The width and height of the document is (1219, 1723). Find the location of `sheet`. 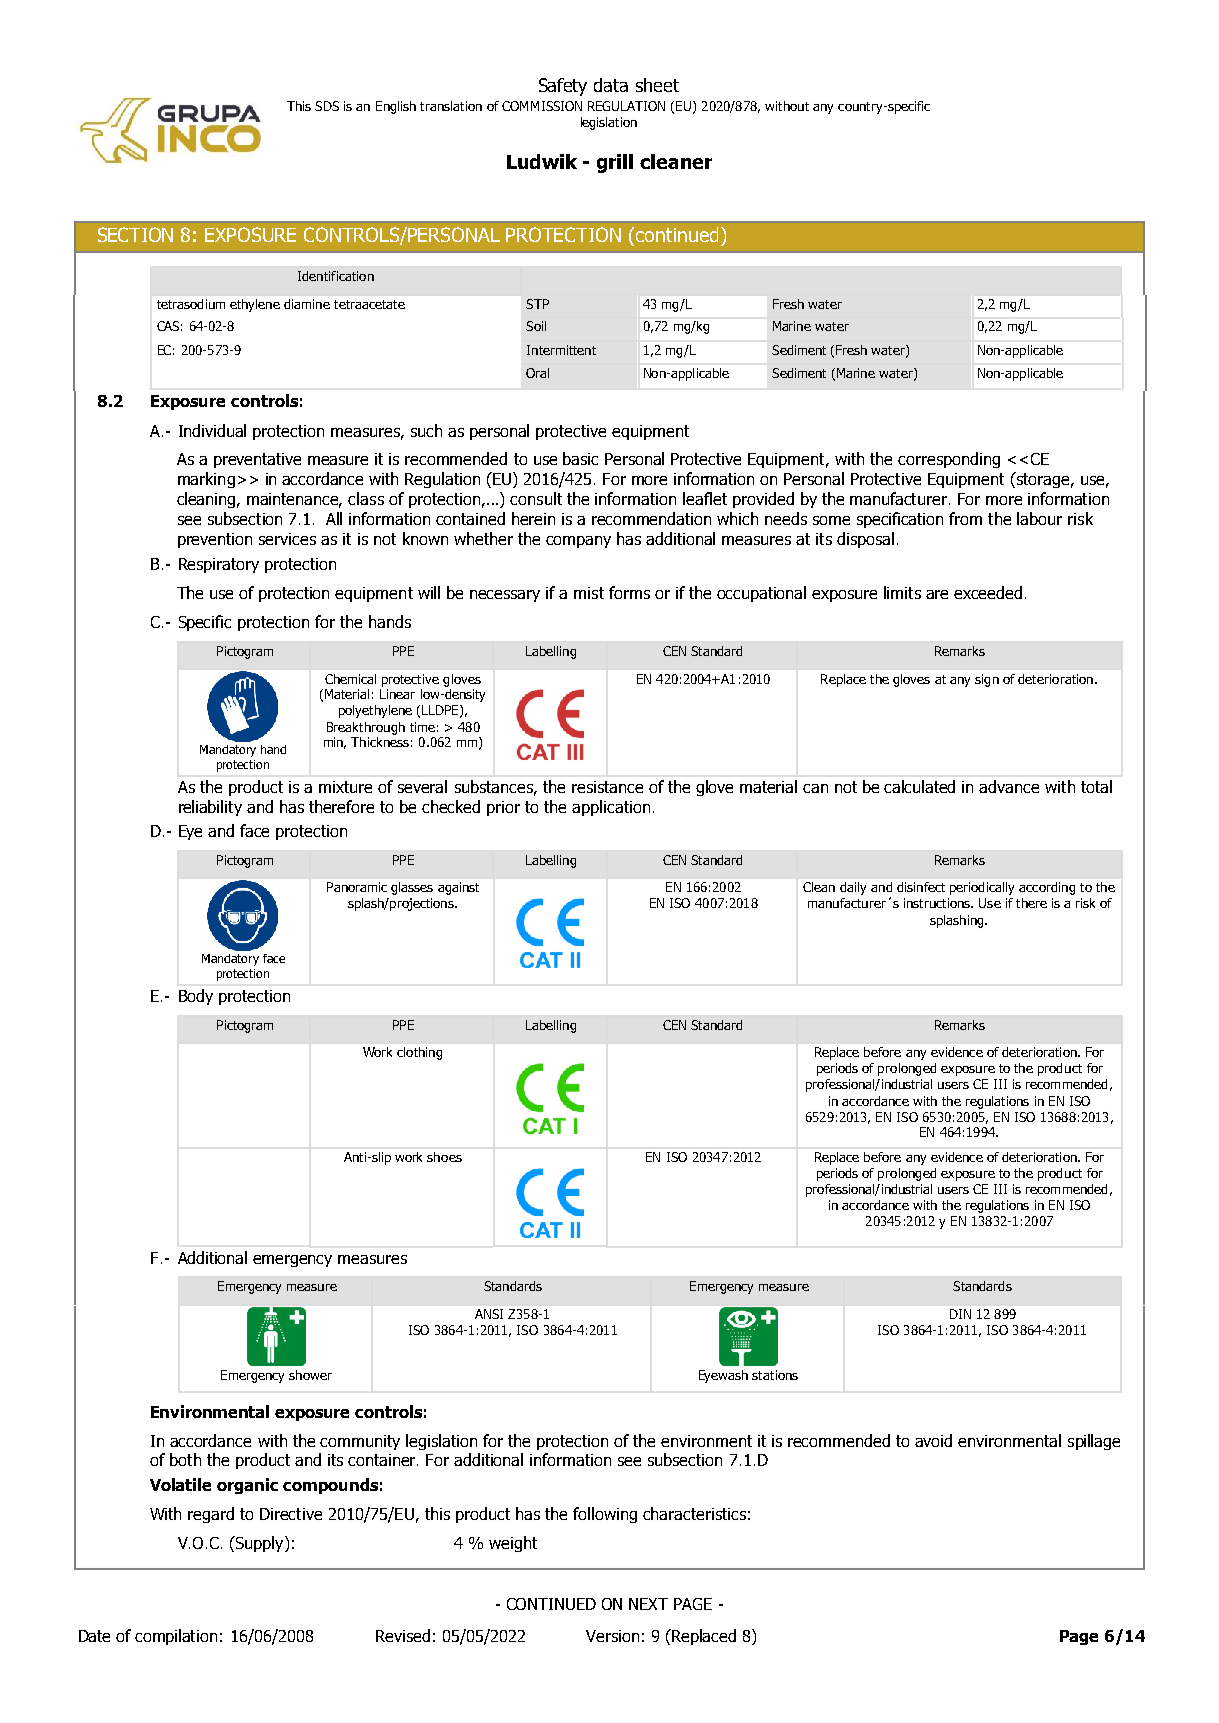

sheet is located at coordinates (657, 85).
